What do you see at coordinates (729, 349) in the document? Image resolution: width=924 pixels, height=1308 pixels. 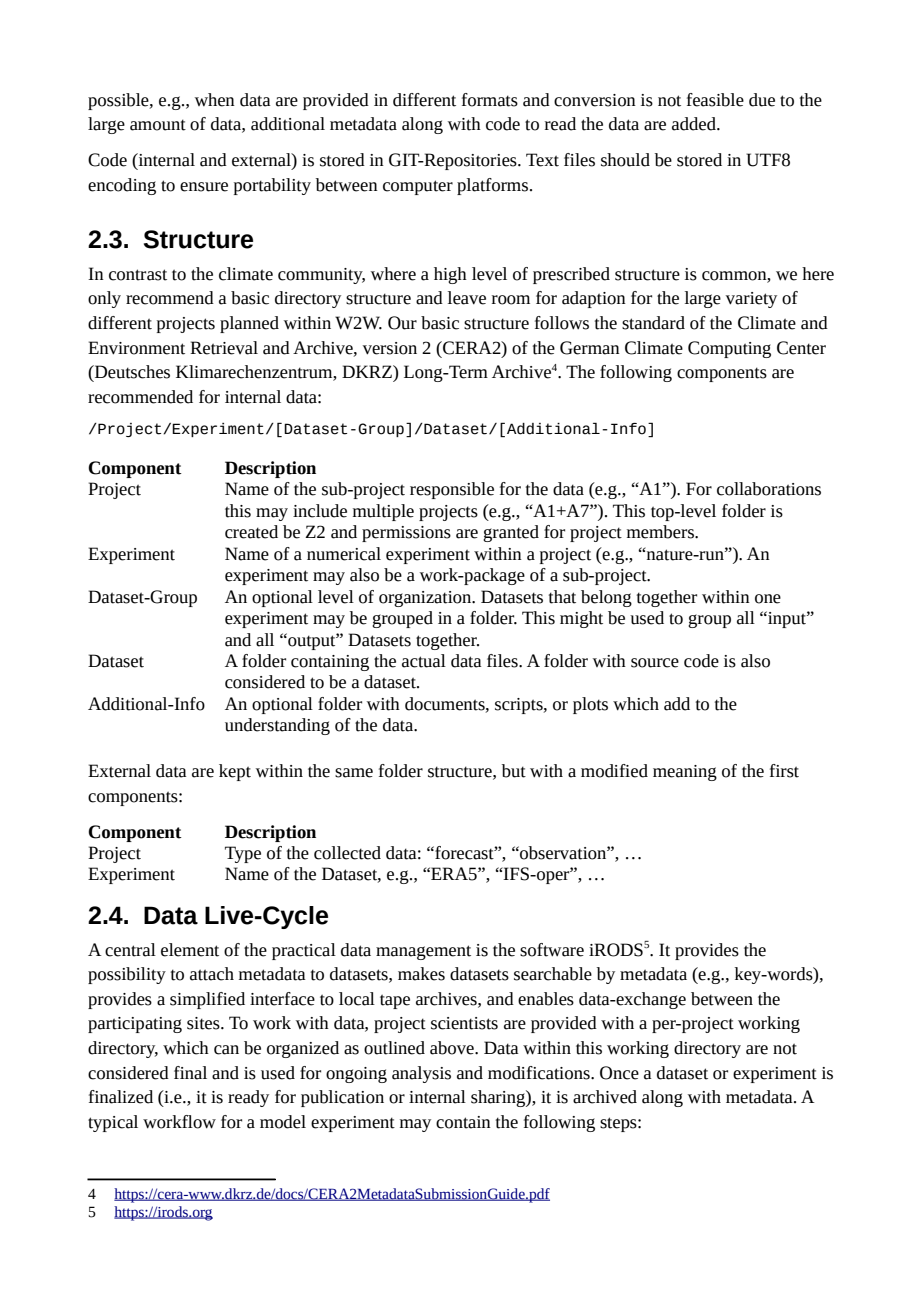 I see `Computing` at bounding box center [729, 349].
